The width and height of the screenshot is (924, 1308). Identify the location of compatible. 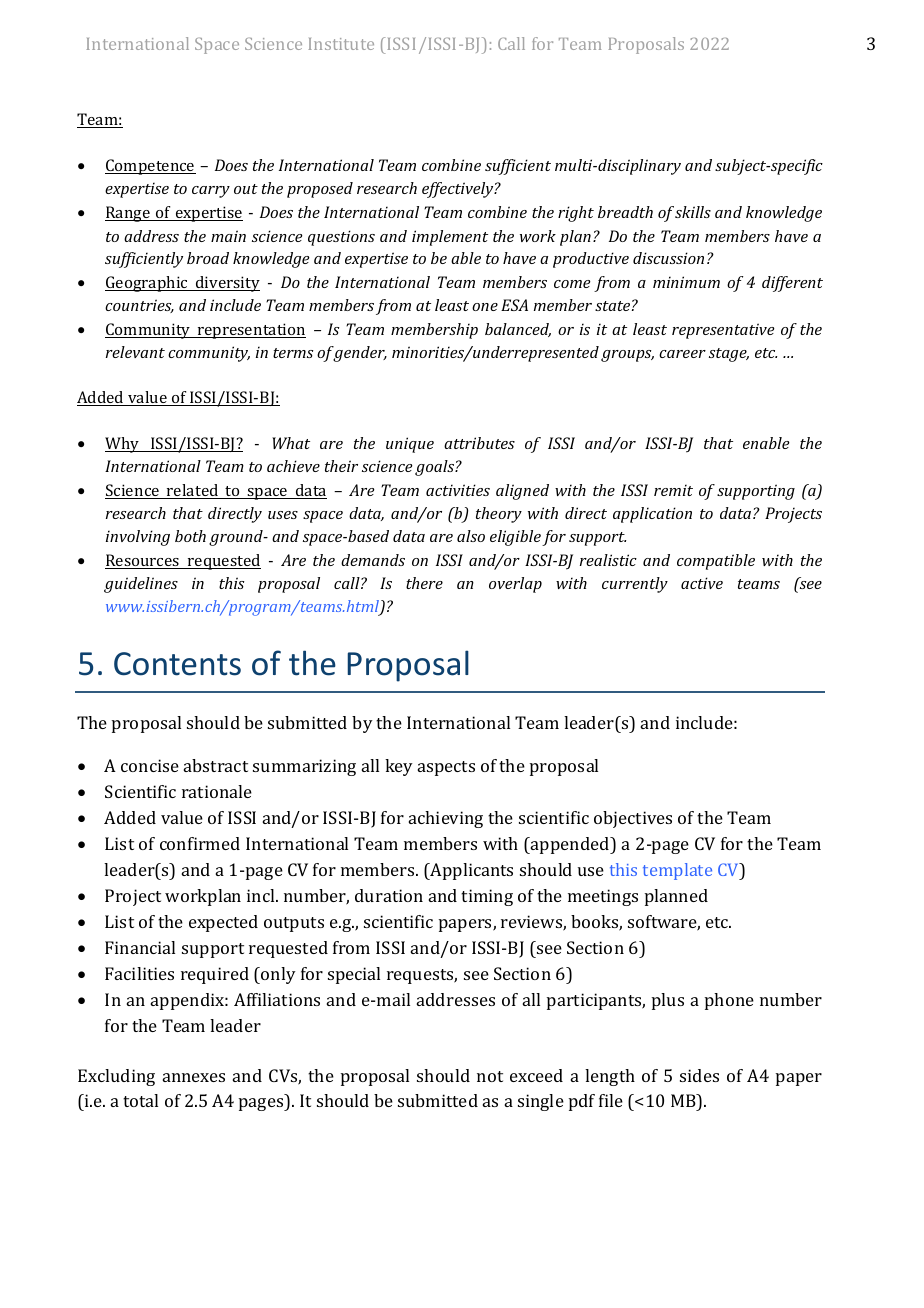
(716, 562).
